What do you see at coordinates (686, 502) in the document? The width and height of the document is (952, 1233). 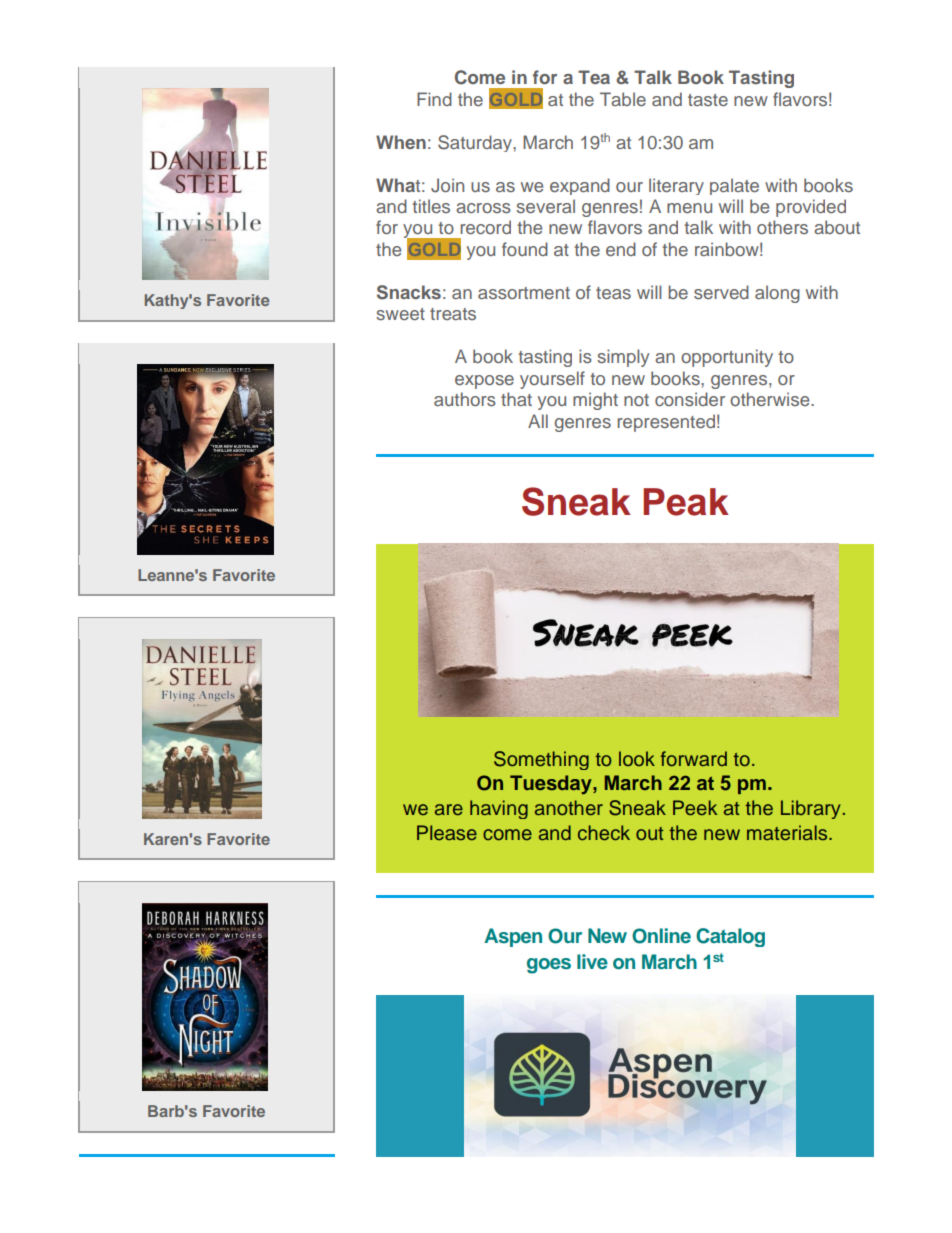 I see `Peak` at bounding box center [686, 502].
